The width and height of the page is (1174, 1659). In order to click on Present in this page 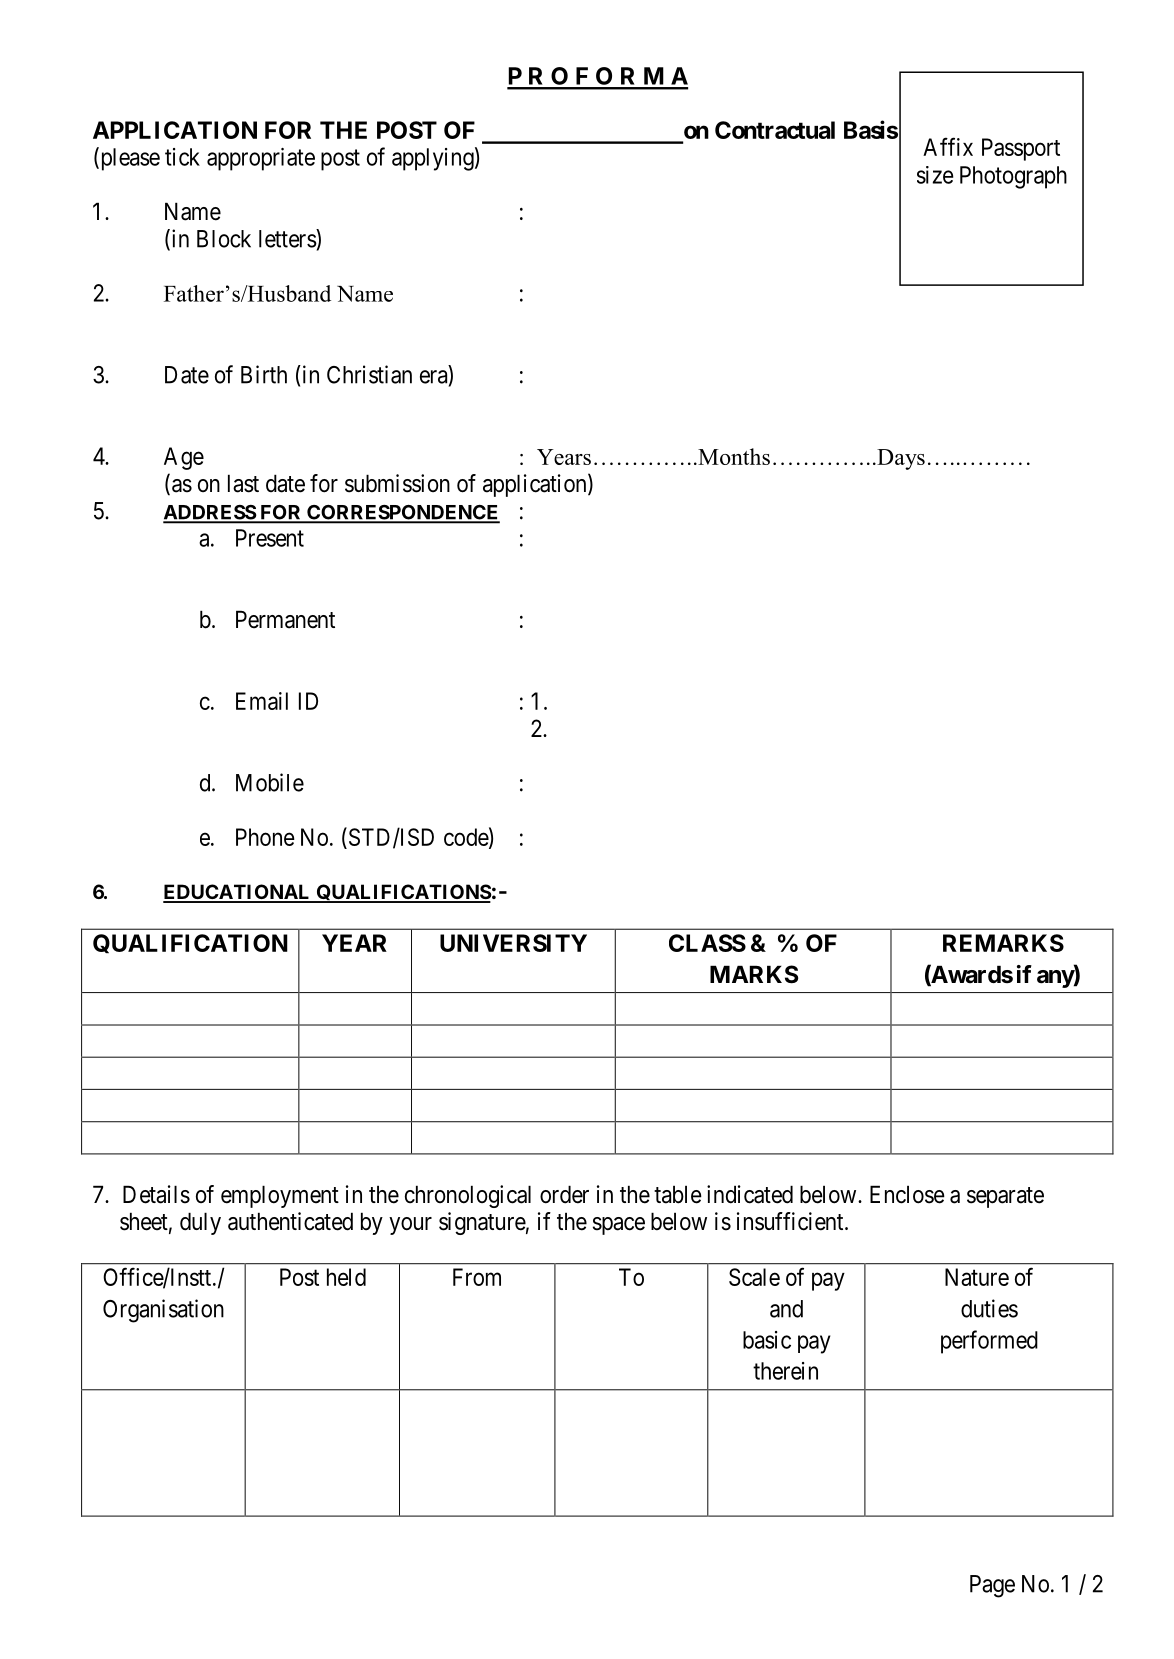, I will do `click(270, 538)`.
